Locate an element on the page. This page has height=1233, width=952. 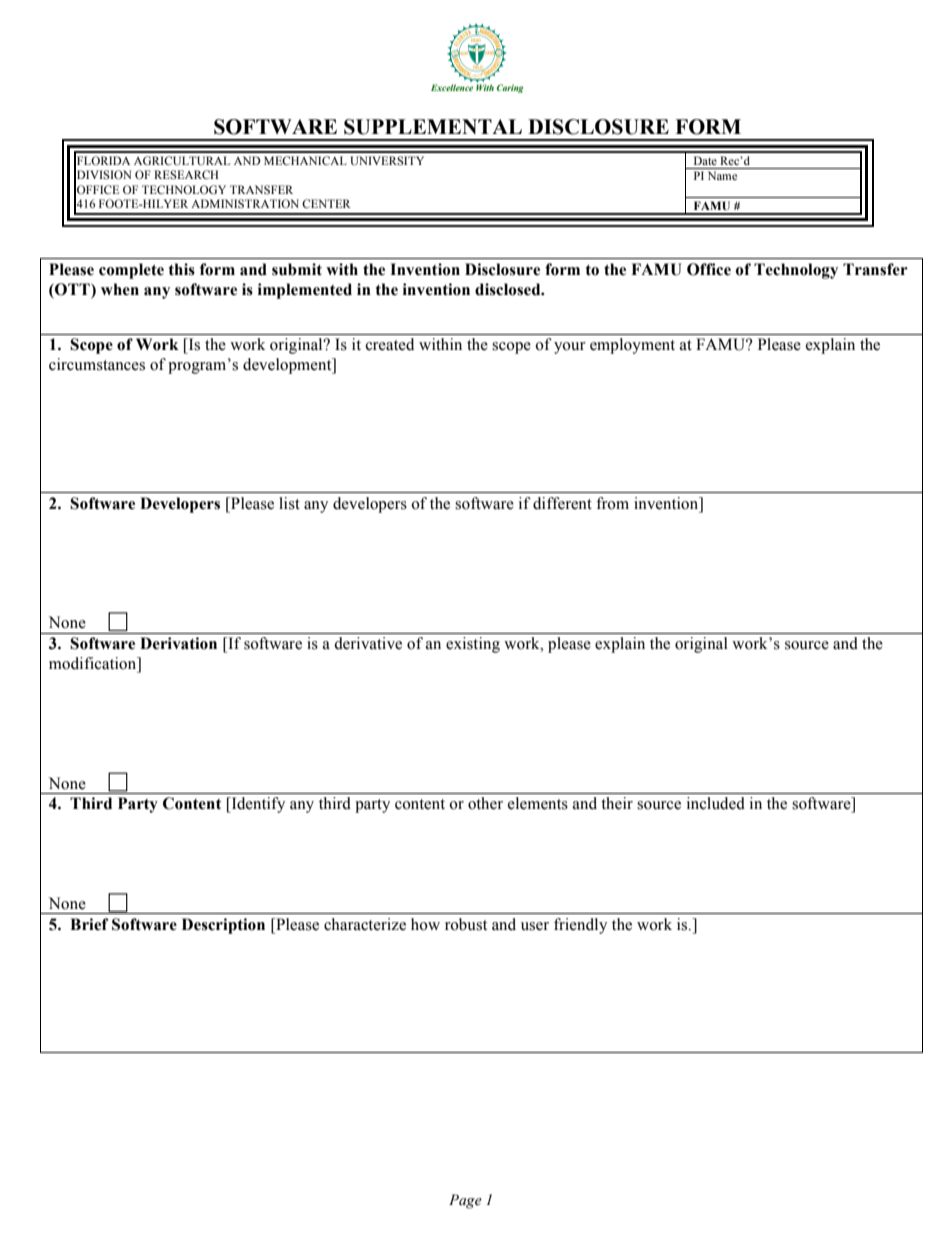
Brief is located at coordinates (89, 924).
